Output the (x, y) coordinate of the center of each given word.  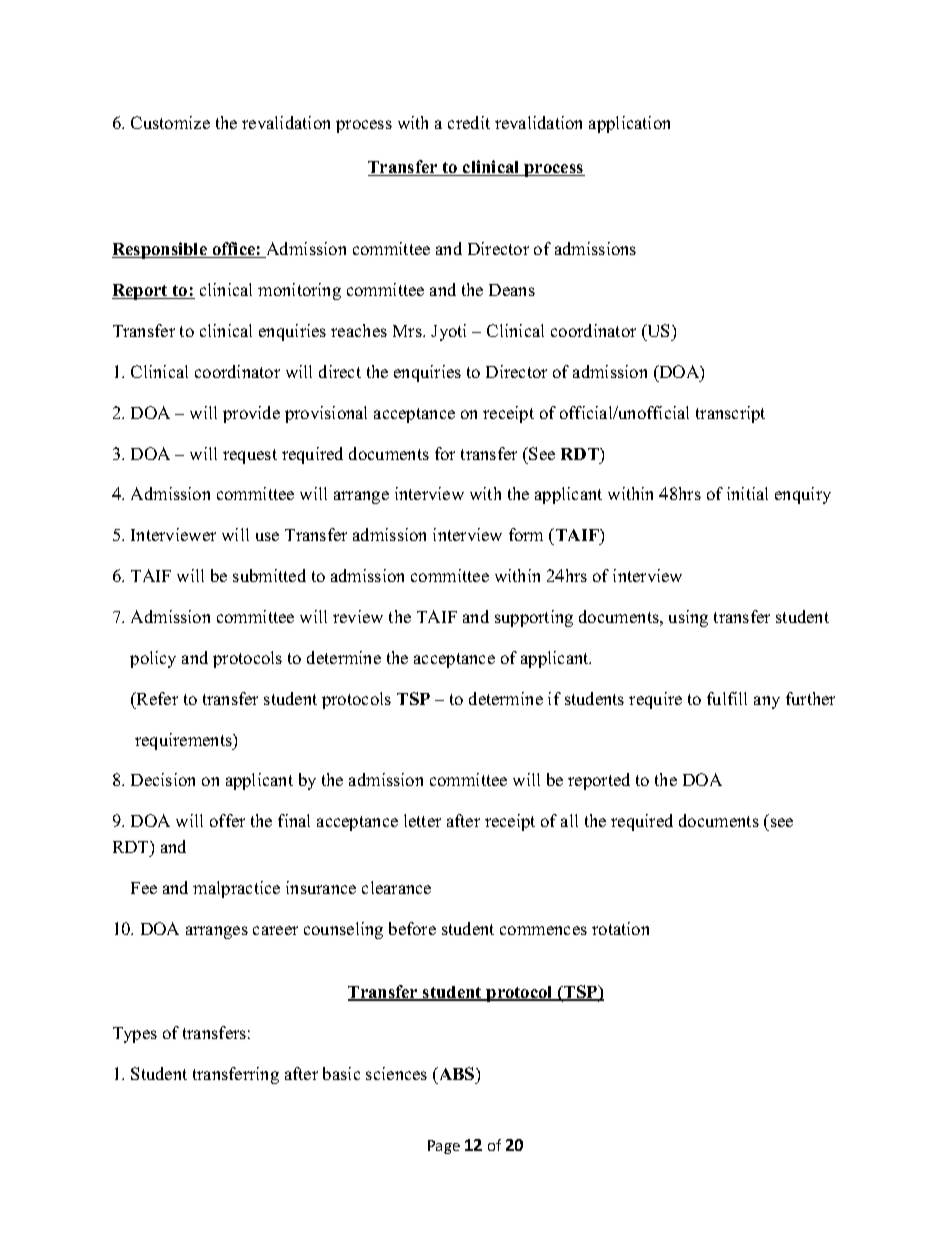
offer (227, 820)
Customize (170, 122)
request (250, 456)
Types (135, 1035)
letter (422, 820)
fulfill (727, 698)
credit (469, 122)
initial (747, 493)
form (526, 534)
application (629, 124)
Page (444, 1147)
